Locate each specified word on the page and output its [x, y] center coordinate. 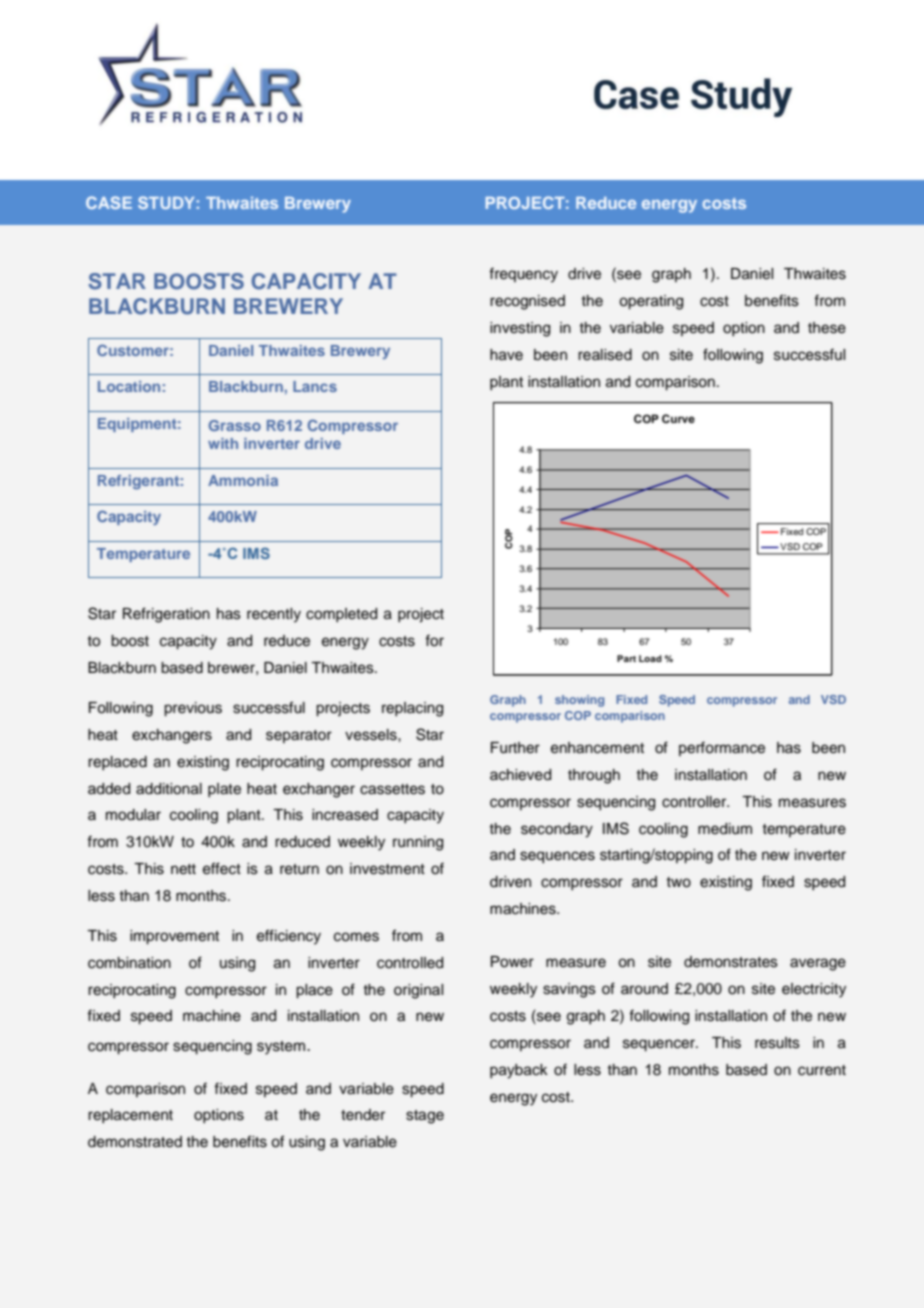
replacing [412, 709]
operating [651, 302]
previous [193, 709]
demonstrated [135, 1142]
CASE [109, 202]
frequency [523, 275]
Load [650, 658]
